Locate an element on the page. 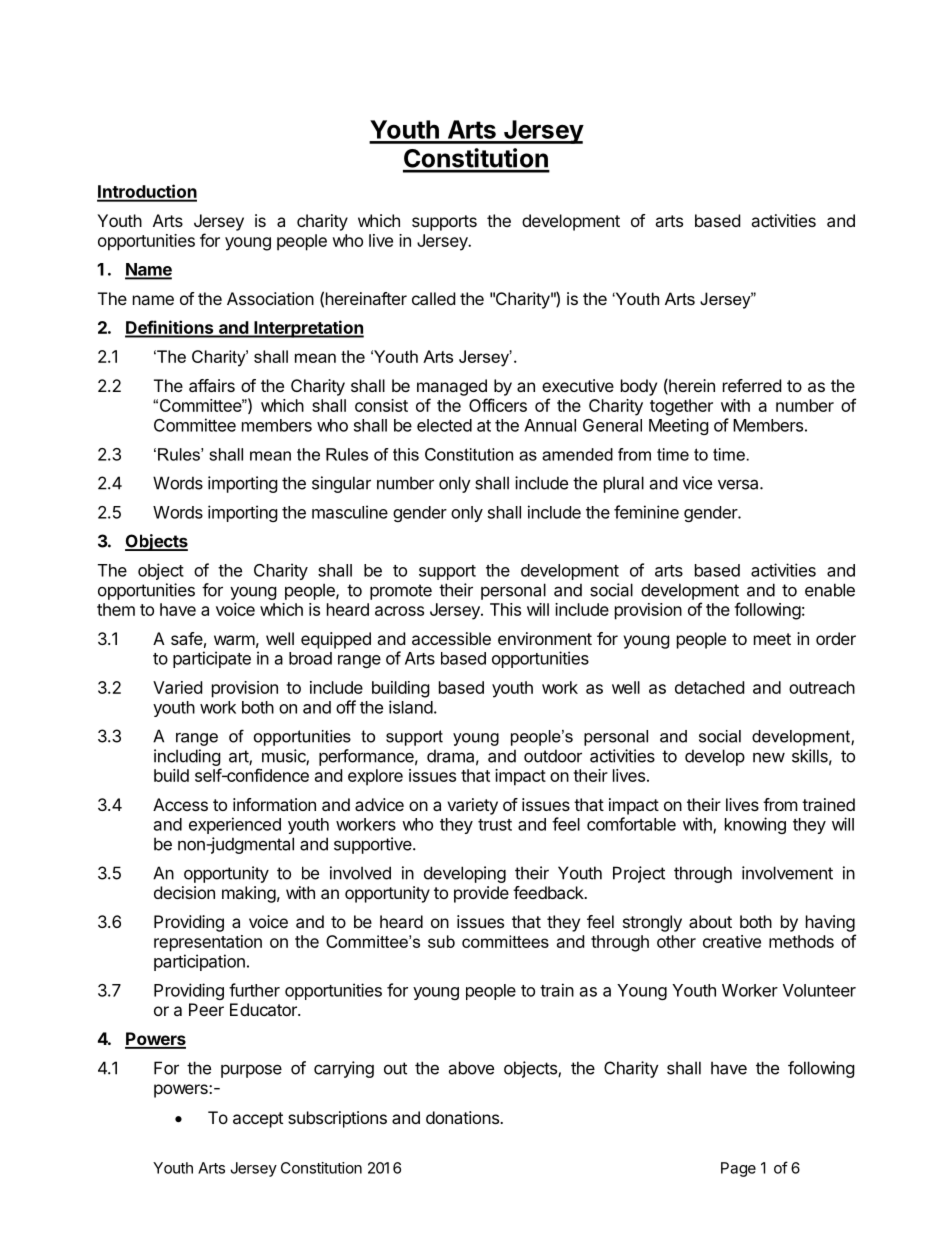 This document has height=1233, width=952. together is located at coordinates (681, 407).
